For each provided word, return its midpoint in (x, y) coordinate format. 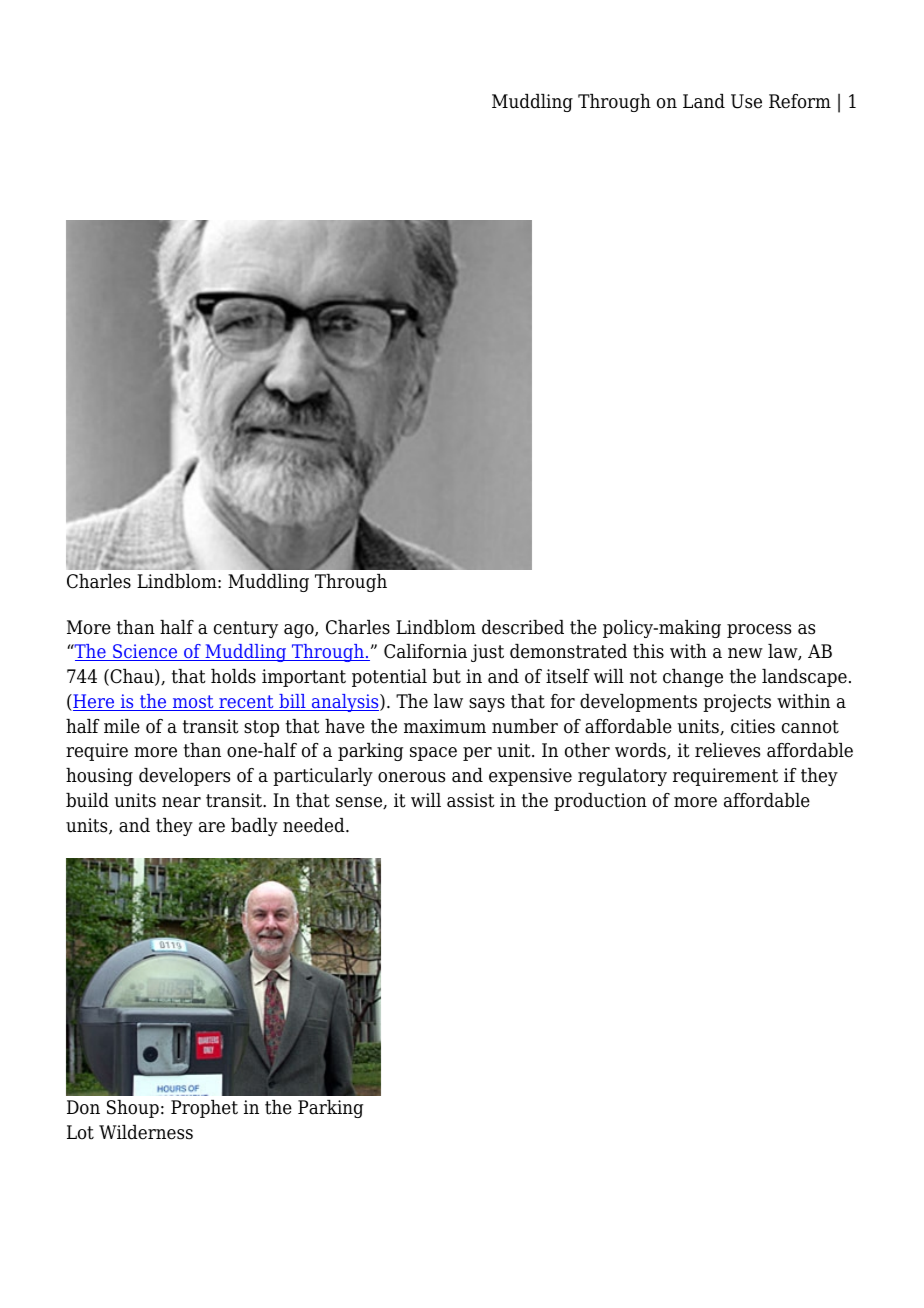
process (759, 631)
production (600, 802)
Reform (800, 101)
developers (184, 777)
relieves (727, 750)
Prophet (204, 1109)
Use (746, 101)
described (523, 627)
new (745, 653)
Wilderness (146, 1132)
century (246, 629)
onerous (411, 777)
